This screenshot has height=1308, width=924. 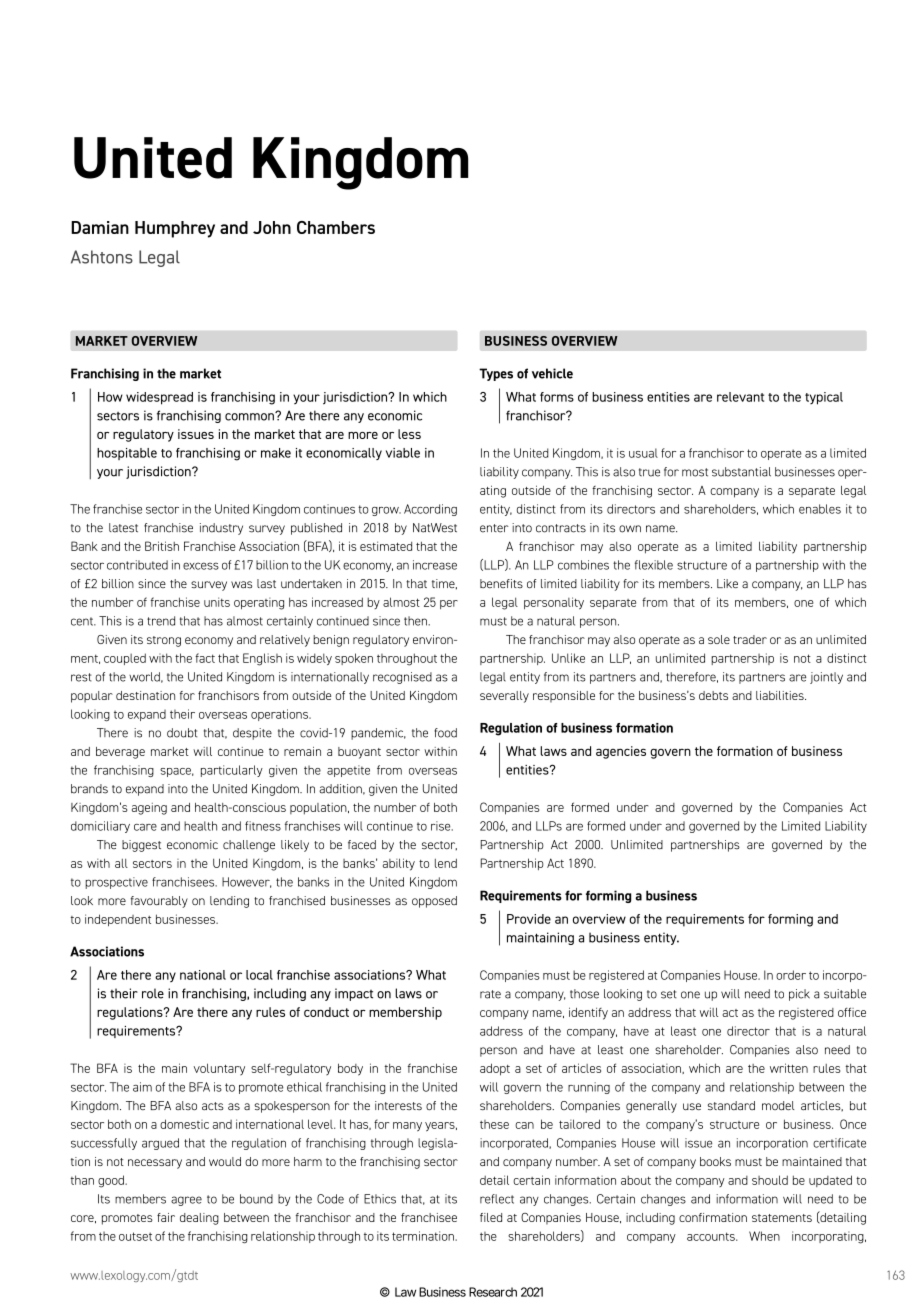 I want to click on doubt, so click(x=182, y=733).
